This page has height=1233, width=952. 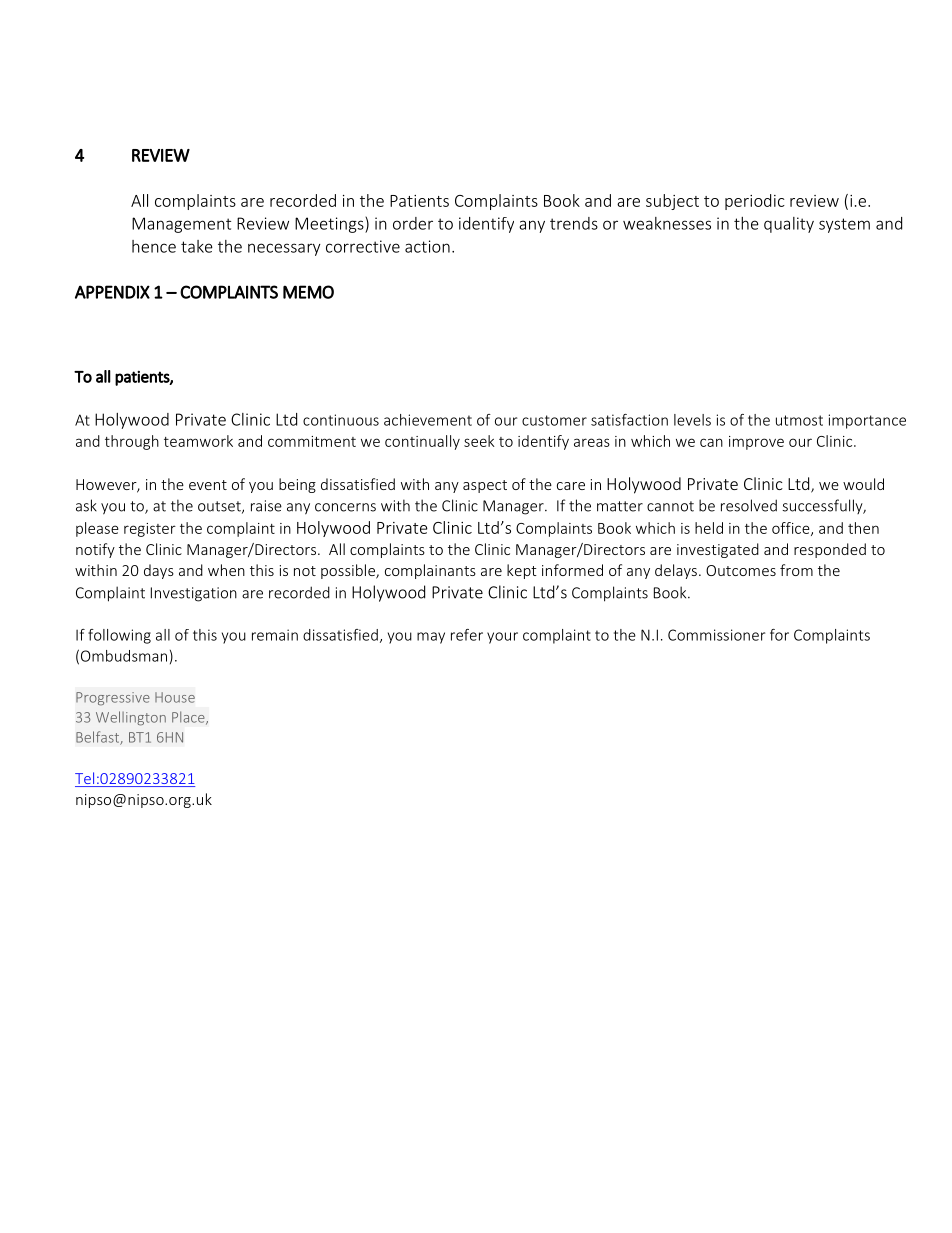 I want to click on your, so click(x=502, y=638).
